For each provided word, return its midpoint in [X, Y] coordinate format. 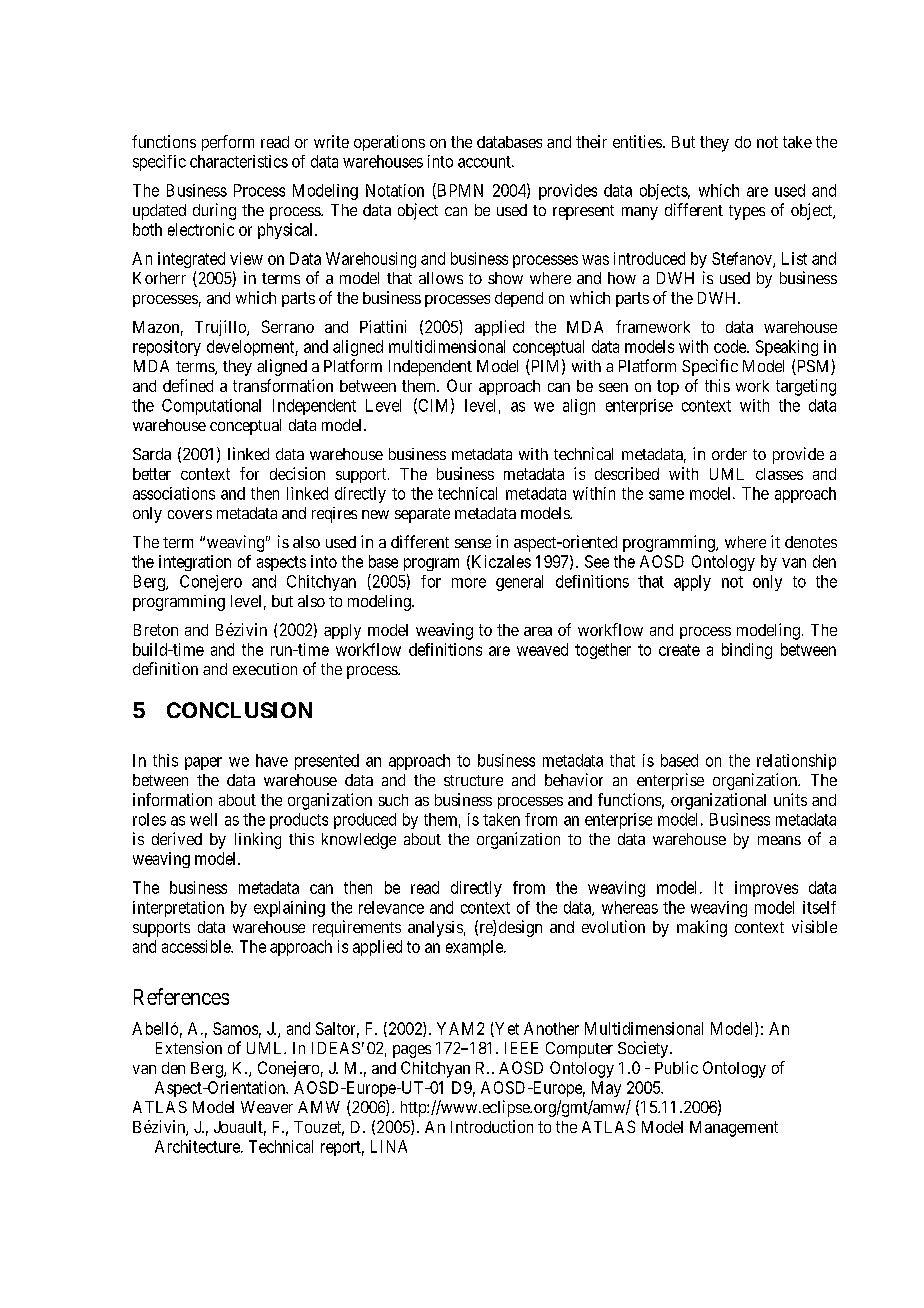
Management [734, 1129]
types [747, 212]
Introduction [492, 1126]
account [485, 162]
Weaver [267, 1107]
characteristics [239, 161]
